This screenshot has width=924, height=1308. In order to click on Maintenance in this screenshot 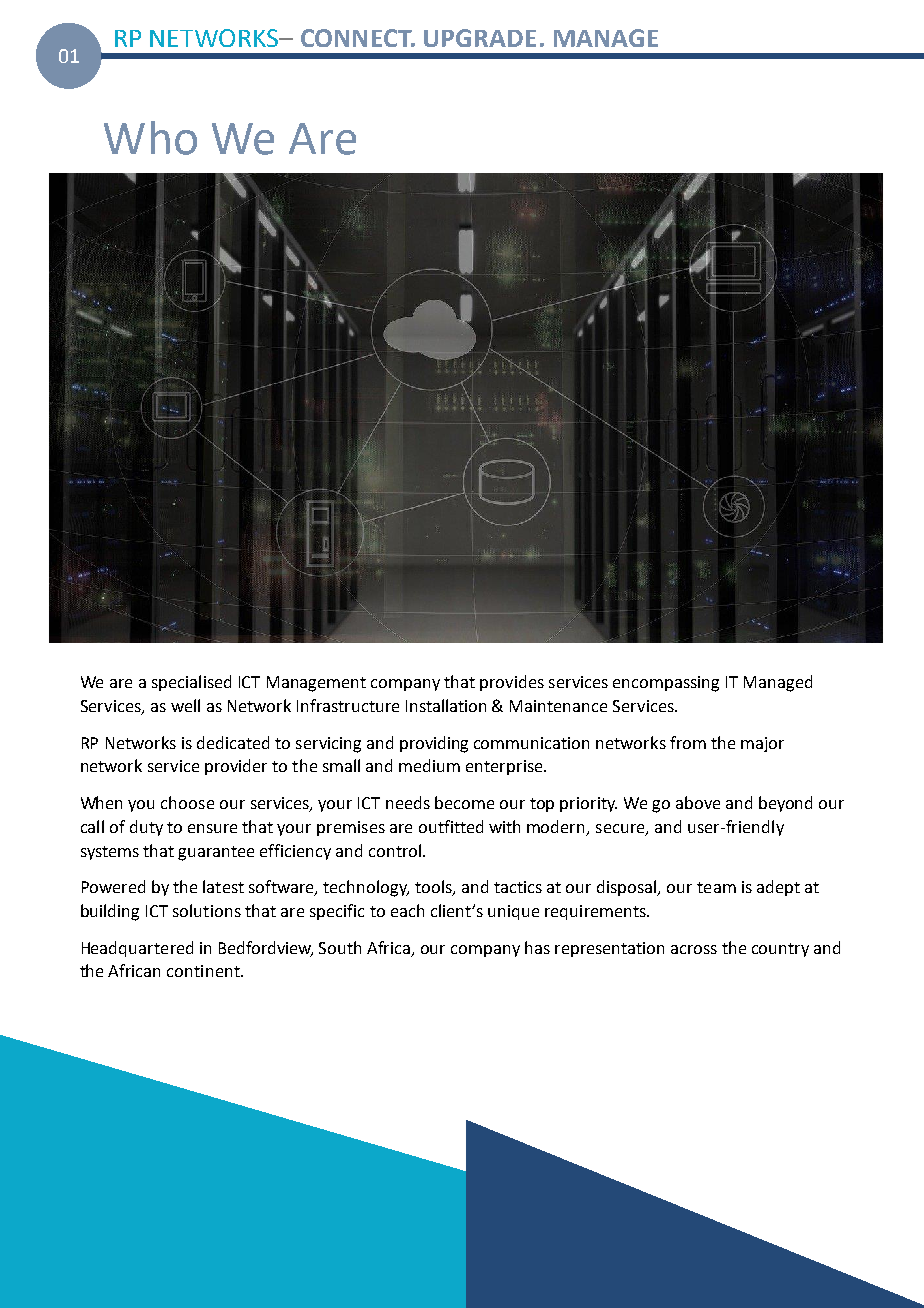, I will do `click(558, 706)`.
